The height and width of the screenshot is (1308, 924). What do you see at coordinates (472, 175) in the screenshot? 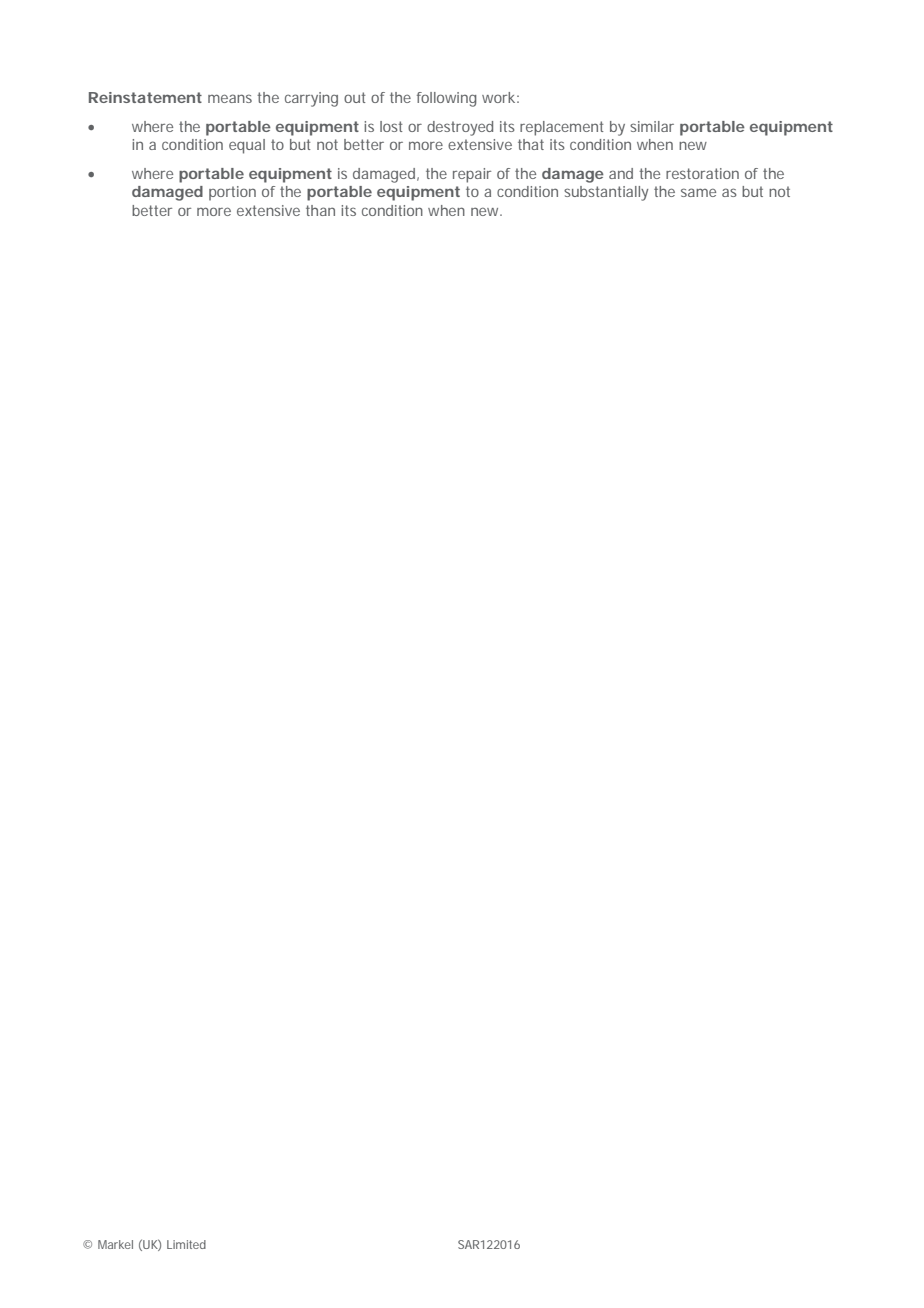
I see `repair` at bounding box center [472, 175].
